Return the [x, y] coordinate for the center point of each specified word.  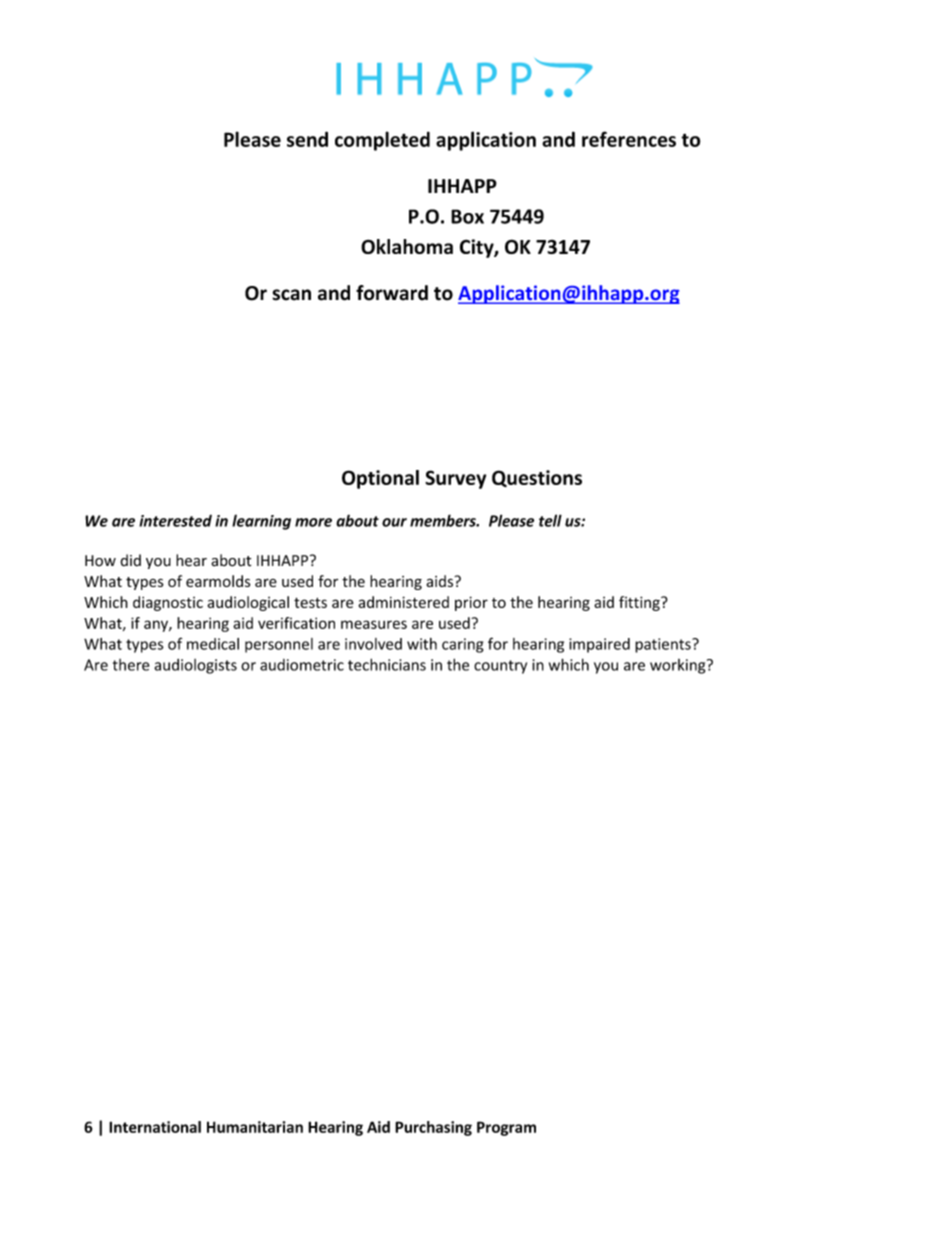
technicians [387, 664]
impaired [599, 645]
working [679, 666]
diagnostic [168, 603]
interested [175, 520]
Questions [537, 478]
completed [382, 141]
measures [374, 624]
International [155, 1127]
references [629, 139]
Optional [380, 479]
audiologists [195, 666]
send [307, 139]
